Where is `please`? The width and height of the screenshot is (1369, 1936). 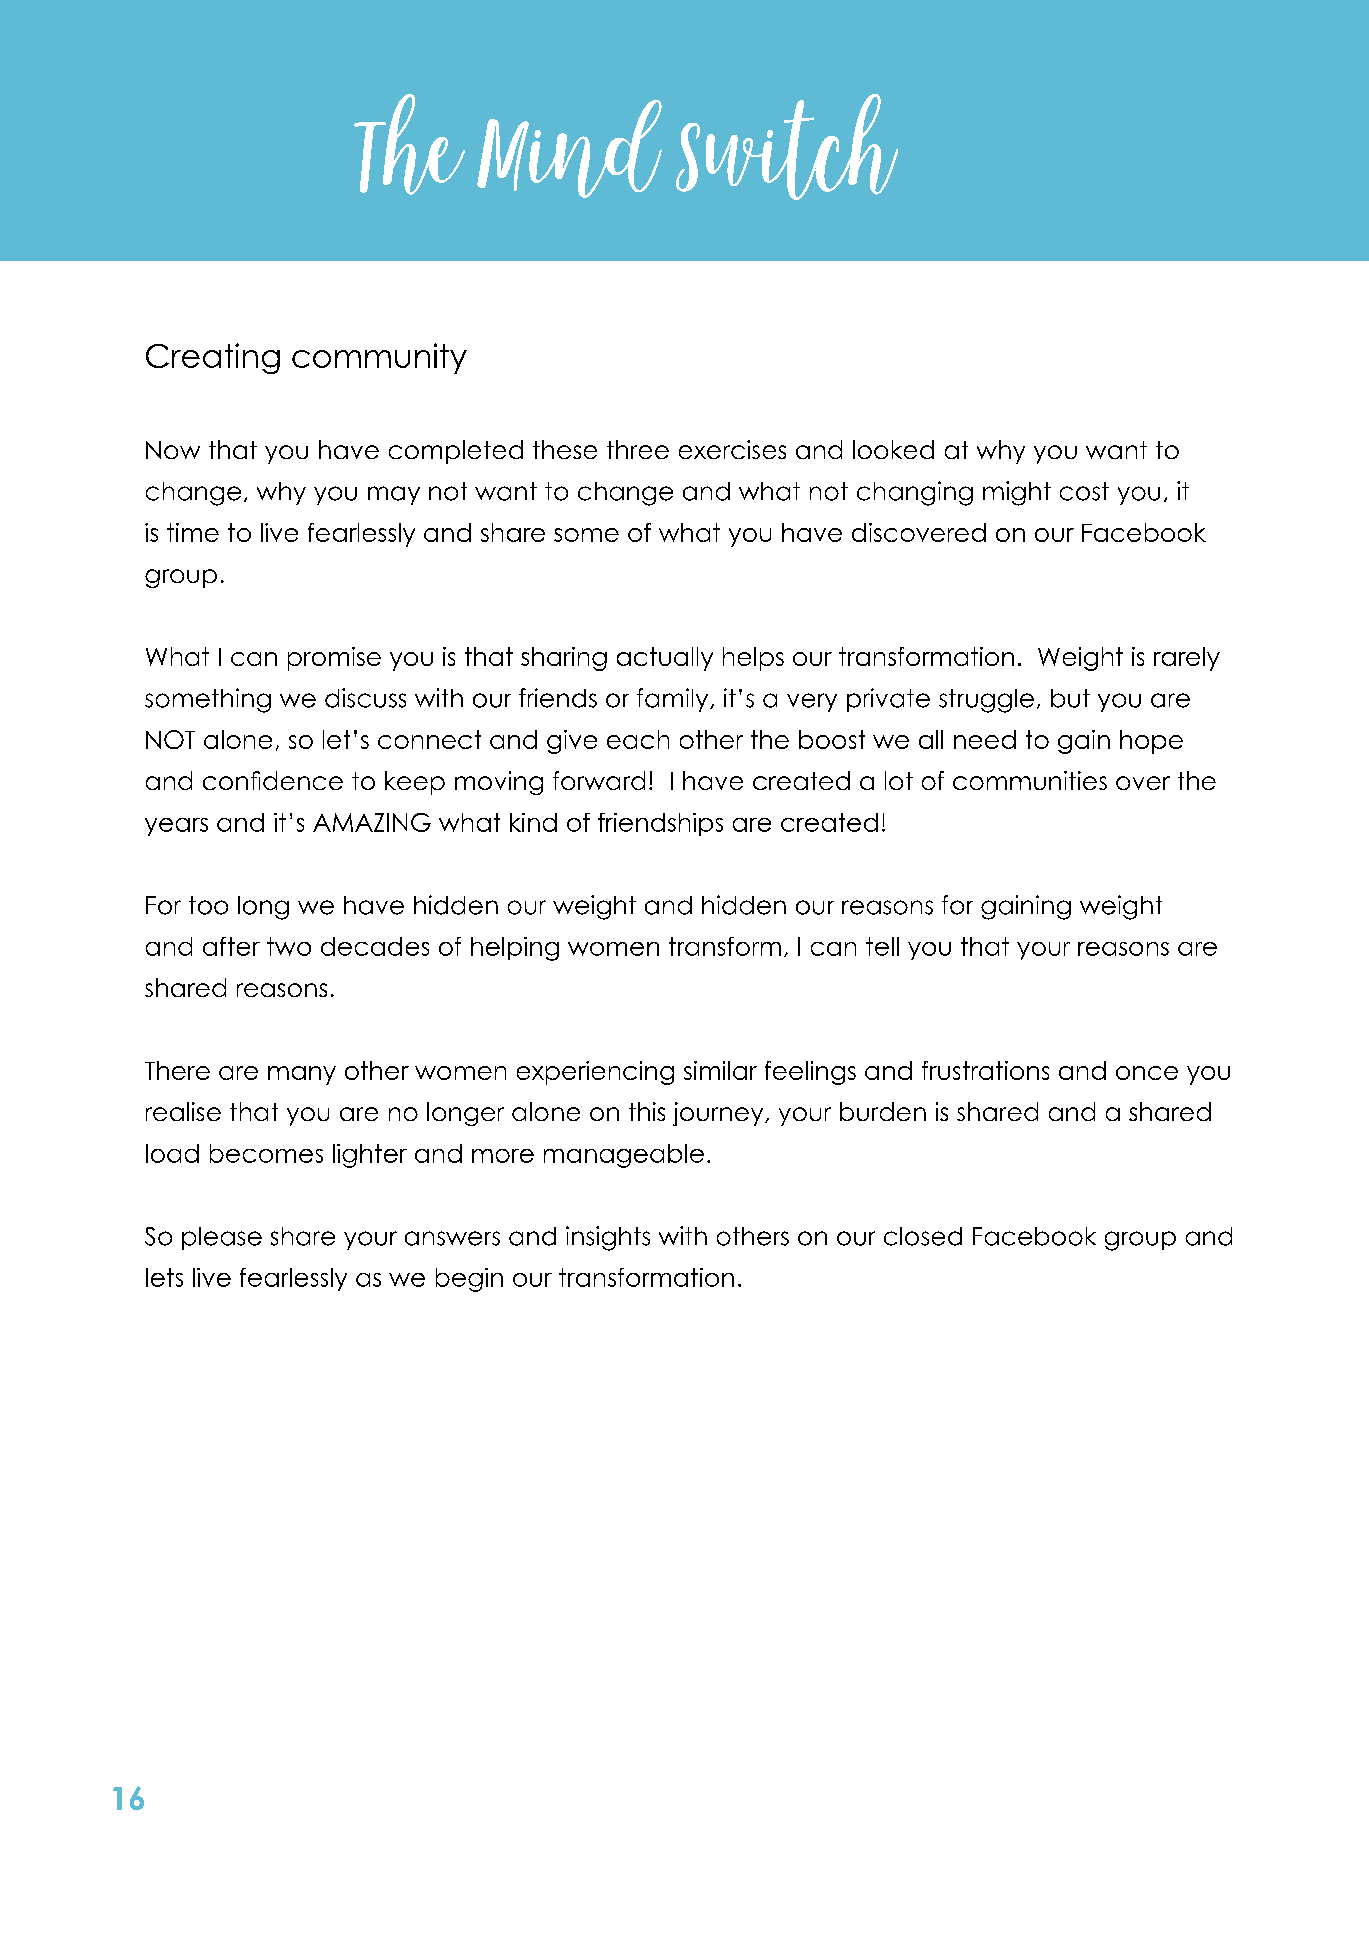
please is located at coordinates (222, 1238).
